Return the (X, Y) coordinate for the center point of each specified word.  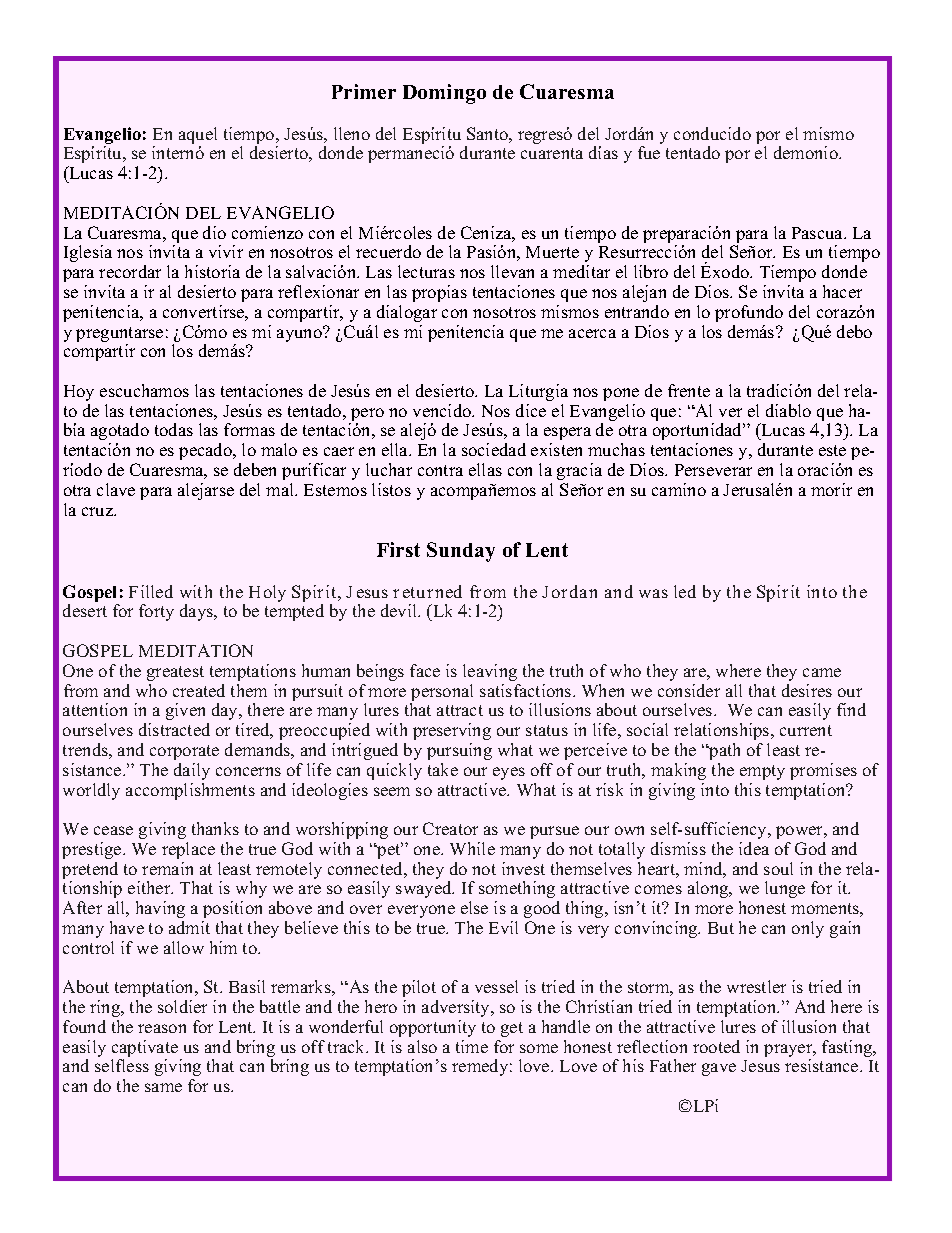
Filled (151, 591)
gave (719, 1069)
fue (649, 152)
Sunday (461, 552)
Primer (364, 91)
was (653, 593)
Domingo (444, 94)
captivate (146, 1050)
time (472, 1046)
